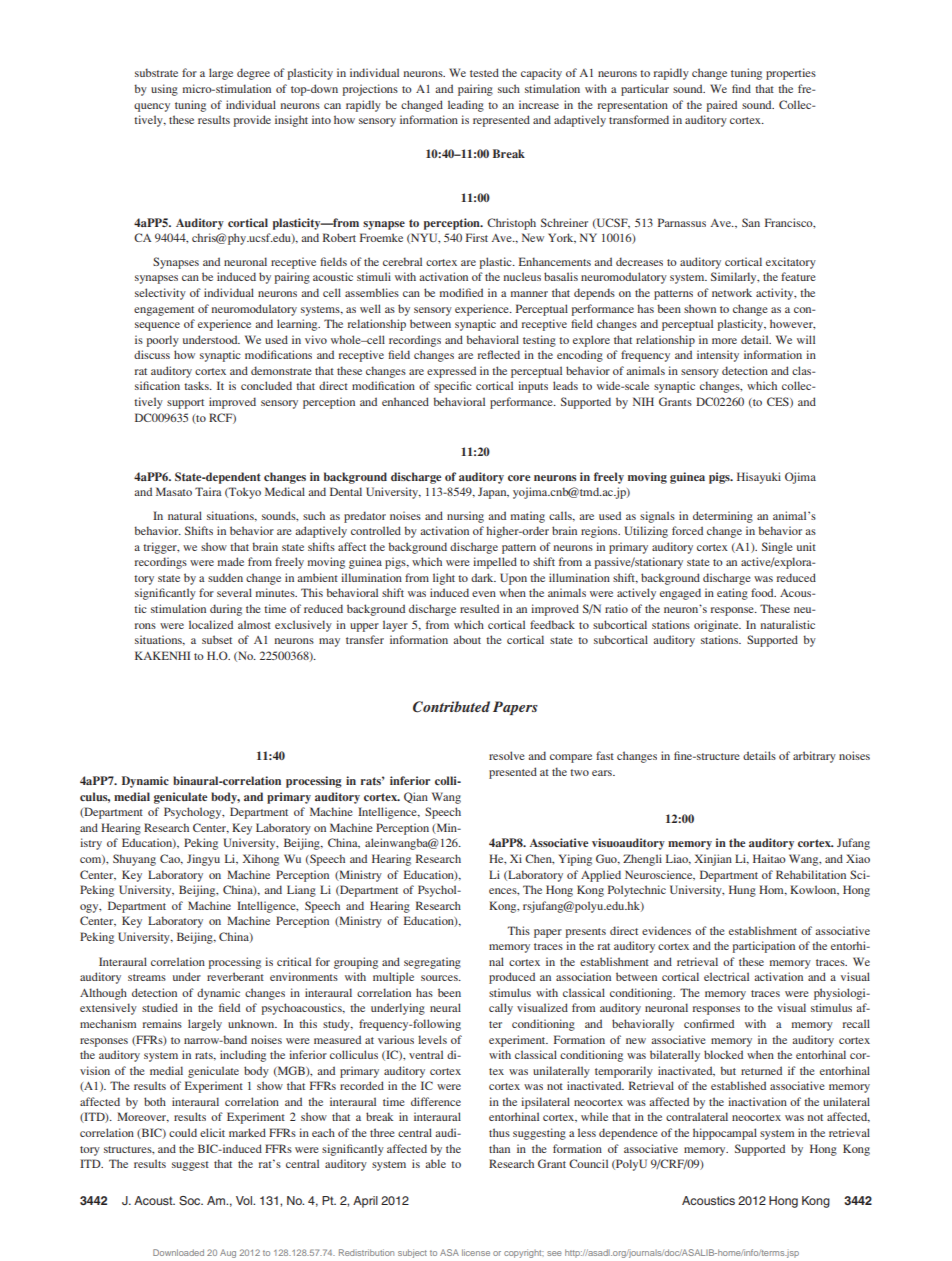 This image has height=1261, width=952. Describe the element at coordinates (164, 90) in the image. I see `using` at that location.
